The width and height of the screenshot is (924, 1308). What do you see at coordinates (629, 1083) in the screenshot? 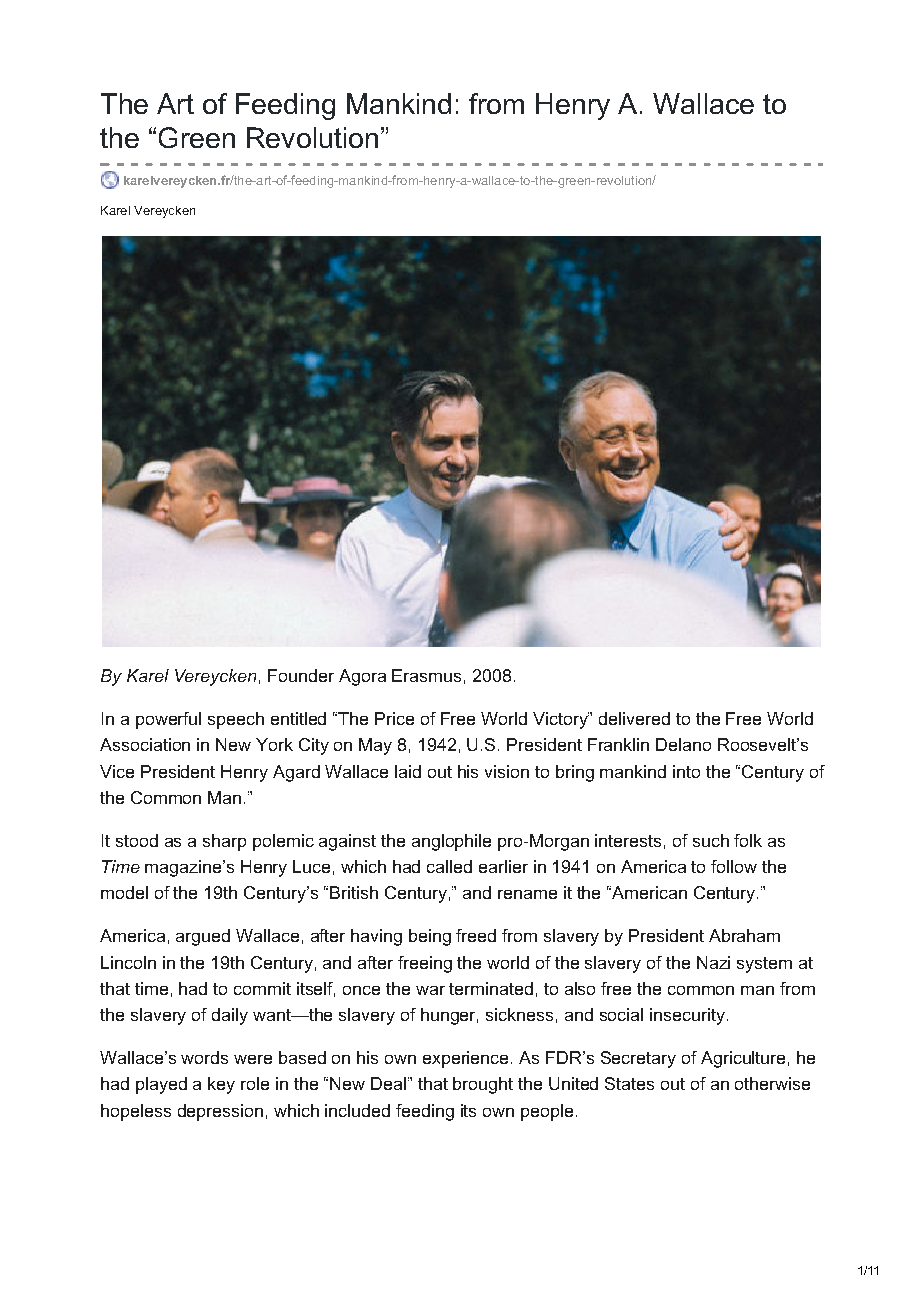
I see `States` at bounding box center [629, 1083].
